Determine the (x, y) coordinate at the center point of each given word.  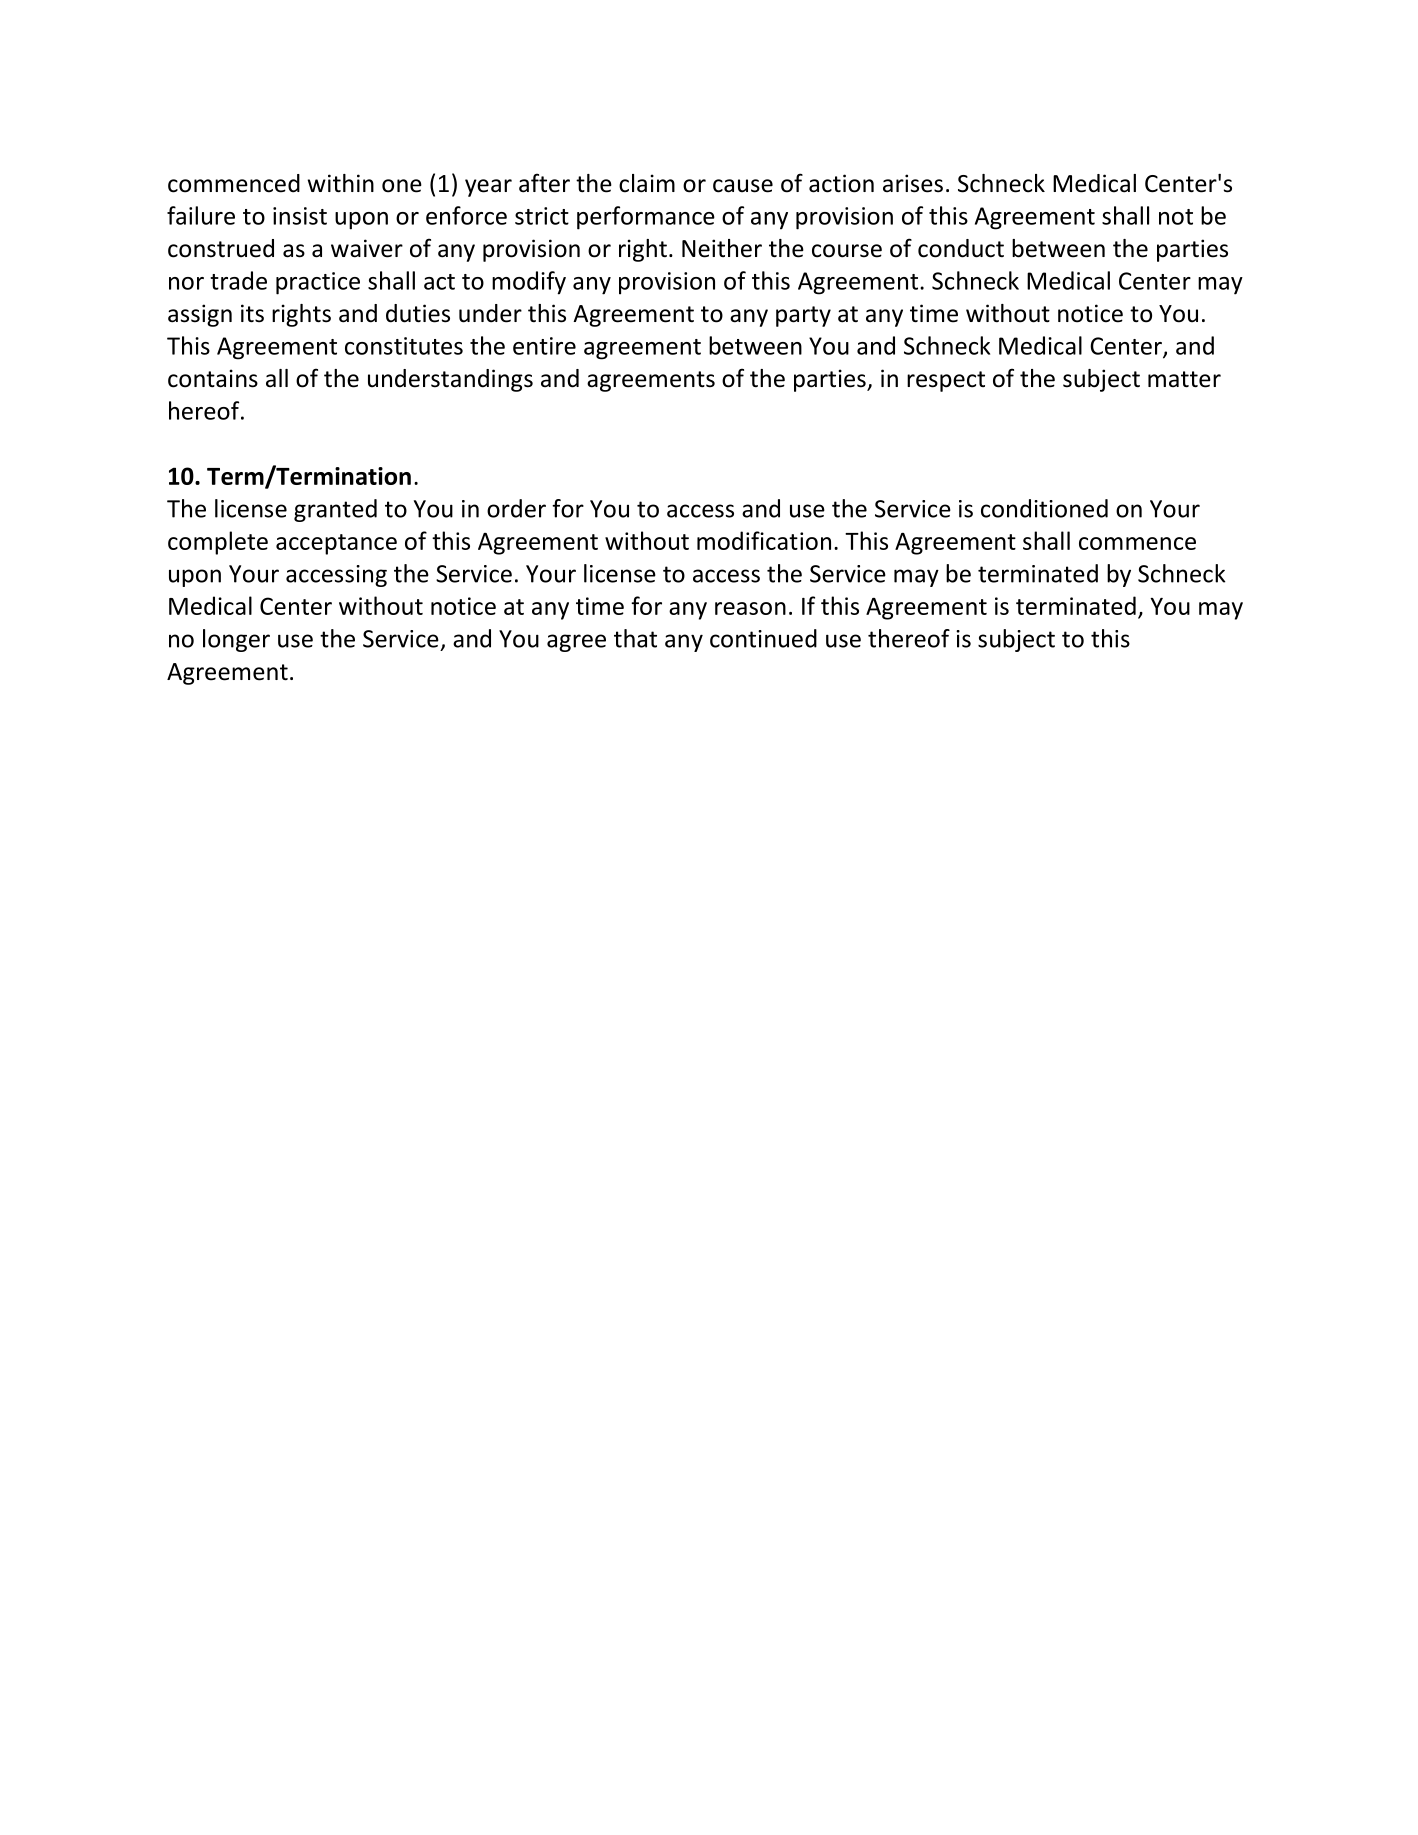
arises (913, 183)
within (341, 183)
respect (946, 381)
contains (213, 378)
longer (236, 640)
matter (1184, 379)
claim (647, 183)
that (635, 638)
